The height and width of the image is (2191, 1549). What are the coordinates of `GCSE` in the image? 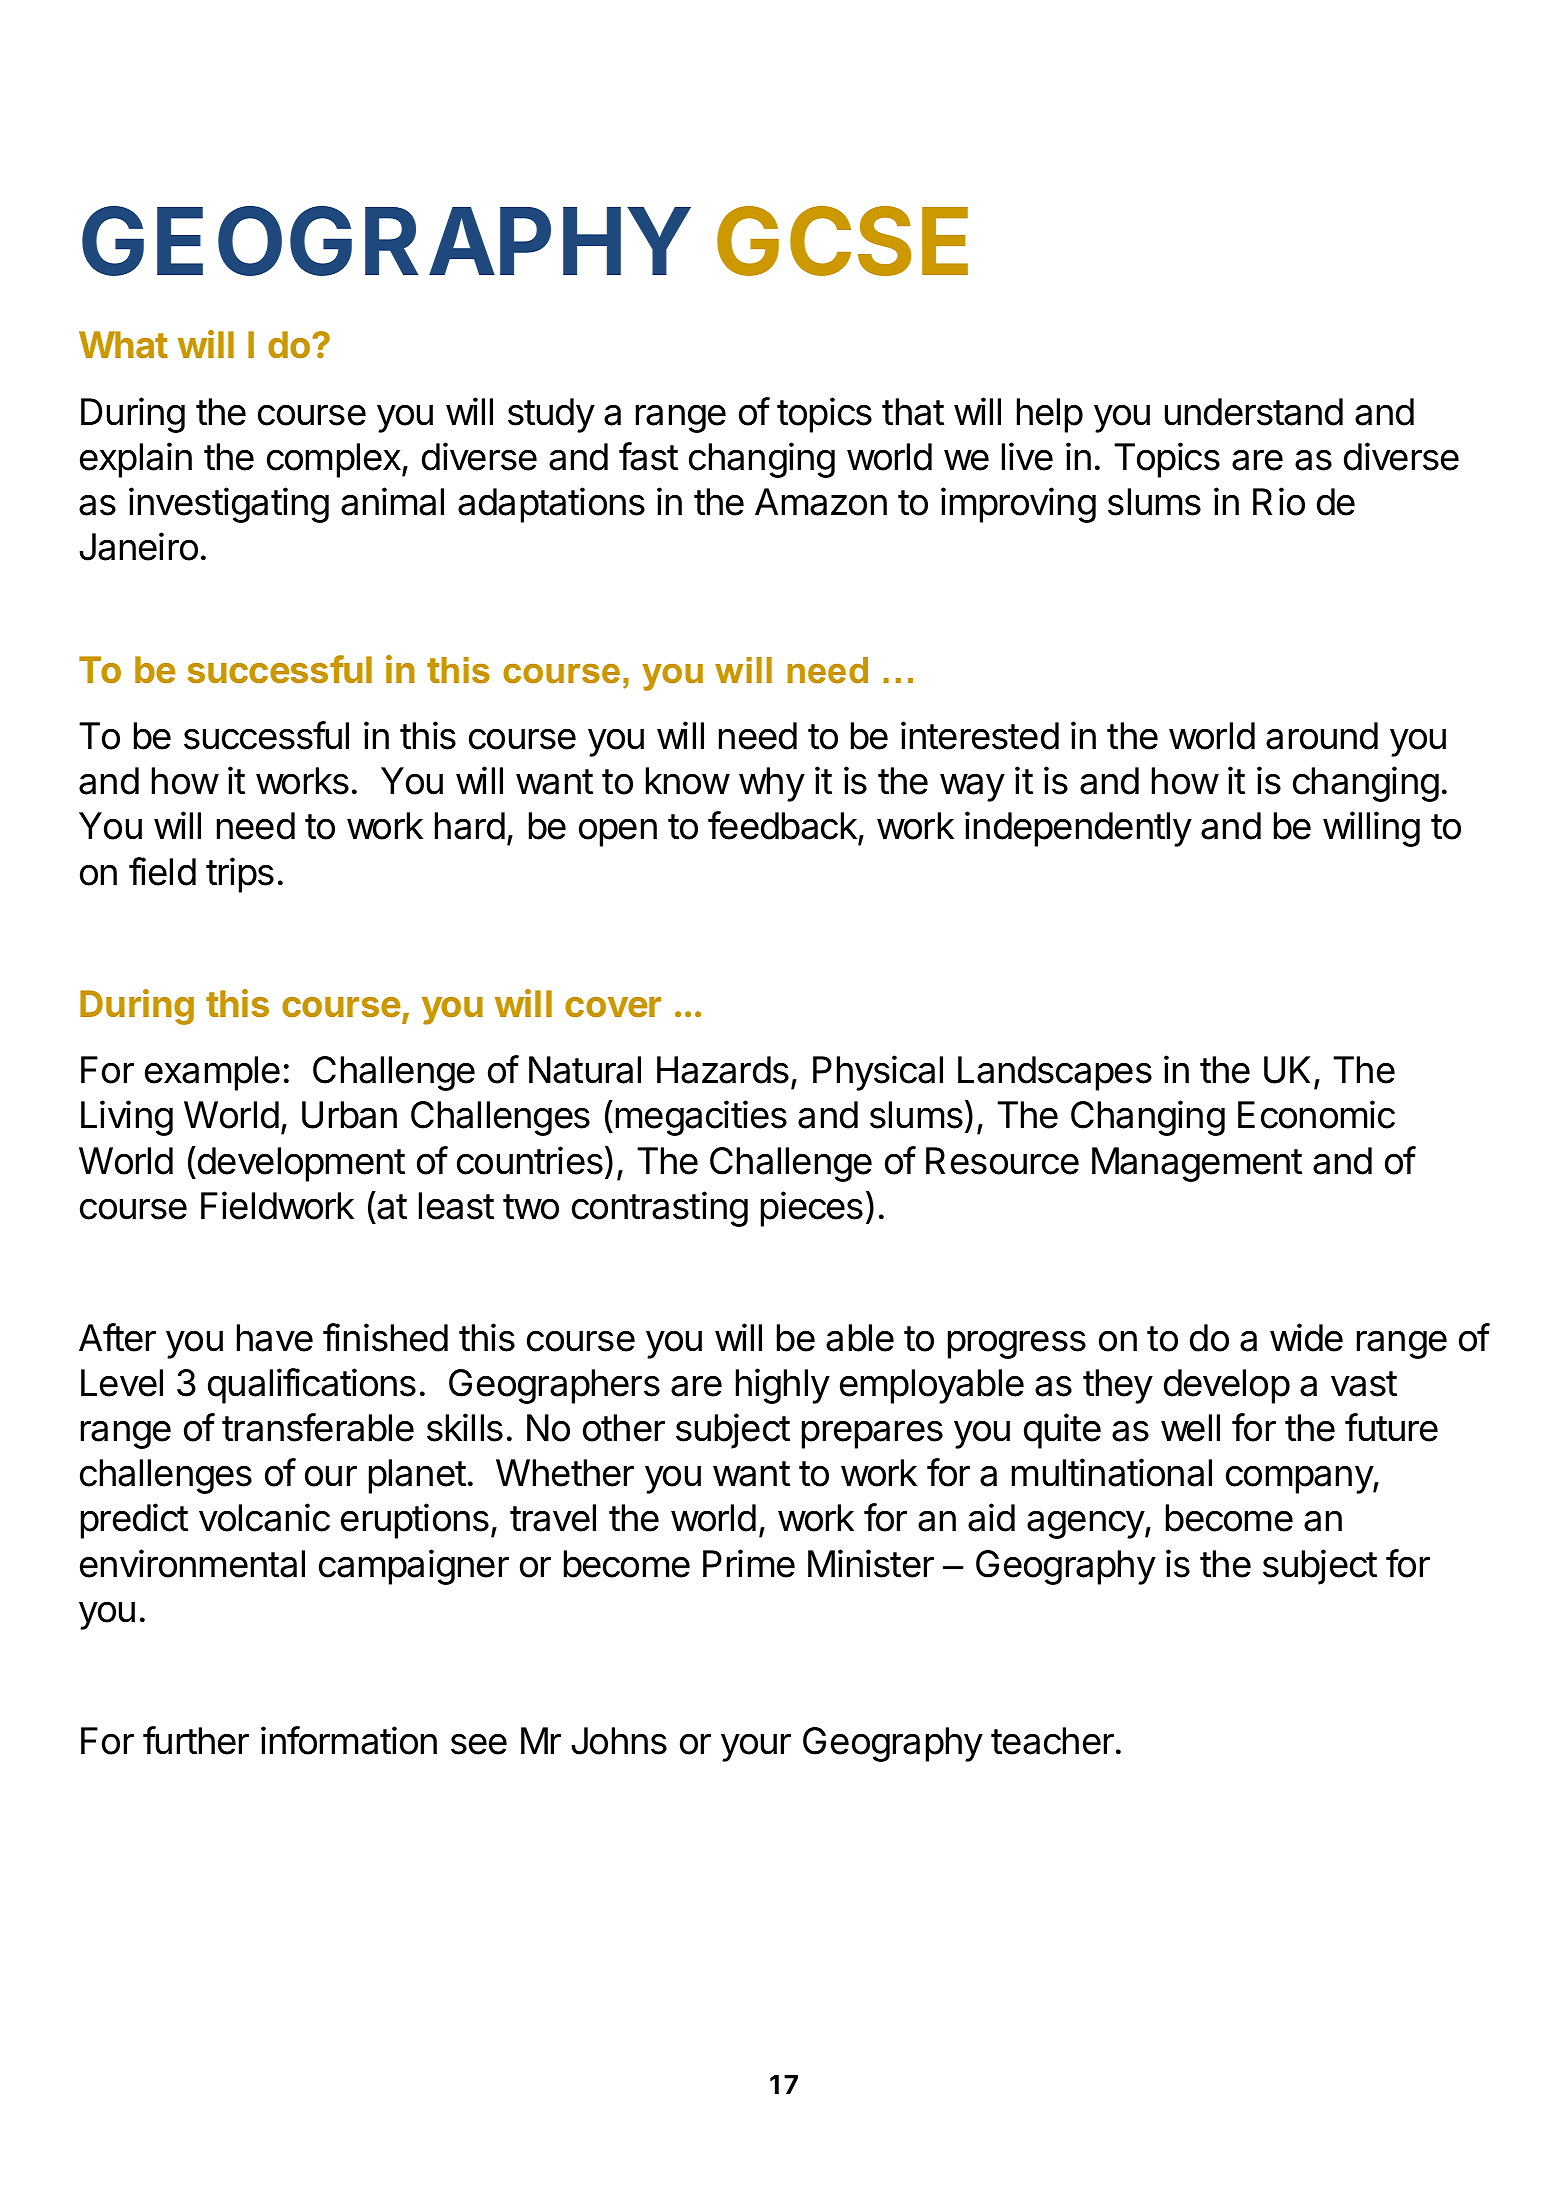 It's located at (842, 241).
